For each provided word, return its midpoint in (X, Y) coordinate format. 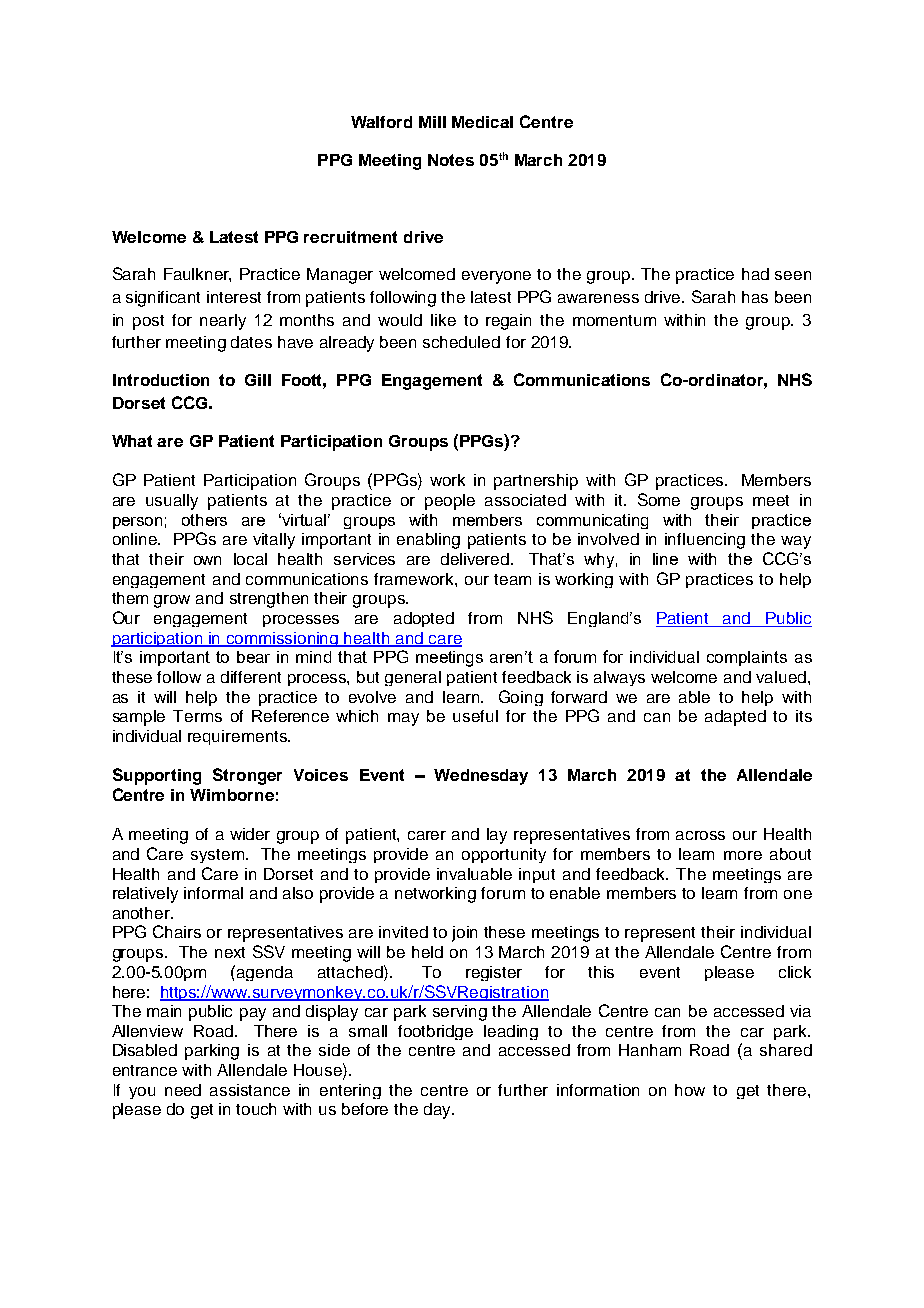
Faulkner (197, 275)
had (755, 274)
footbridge (435, 1032)
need (183, 1090)
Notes (451, 160)
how (690, 1090)
